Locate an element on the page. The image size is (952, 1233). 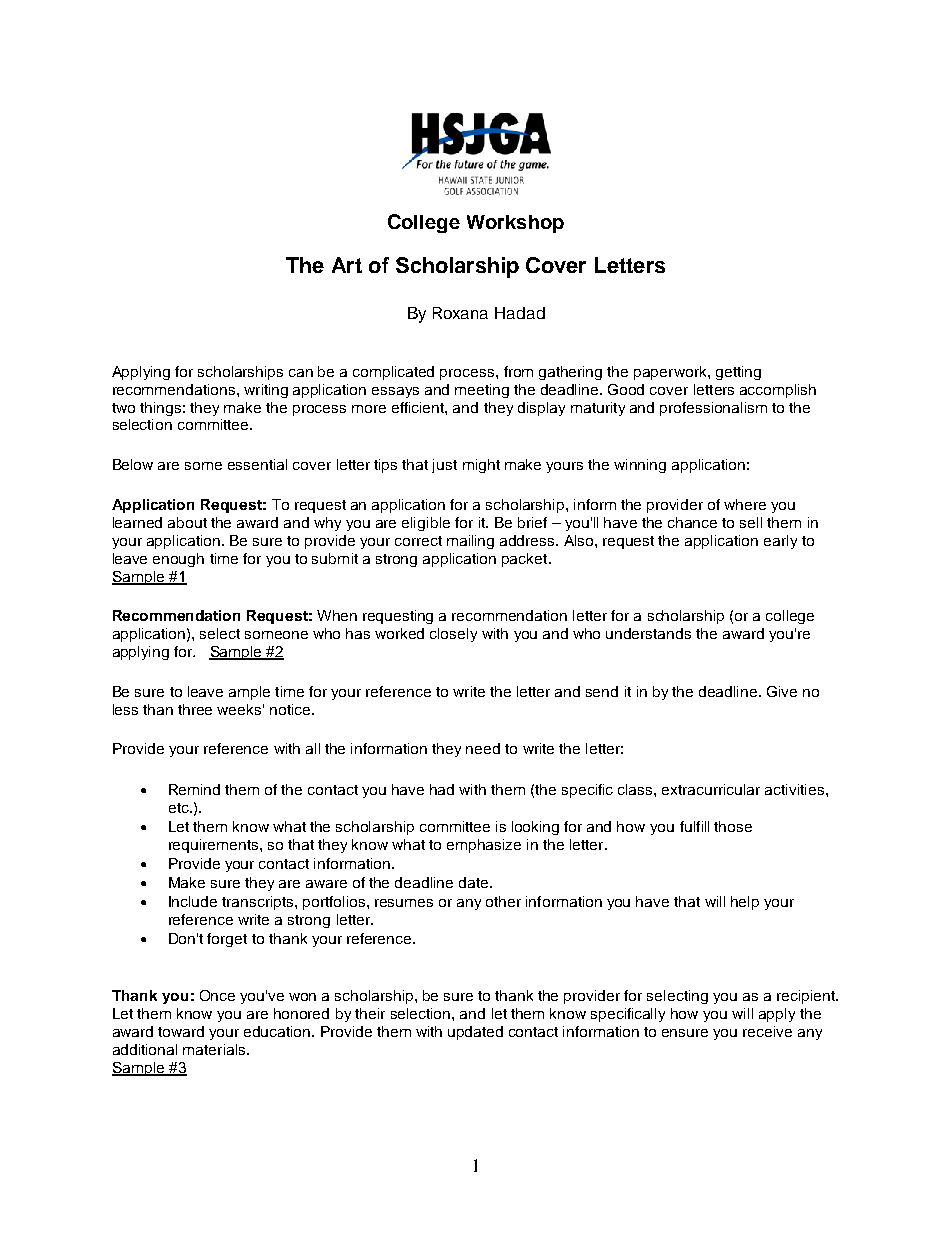
Art is located at coordinates (347, 265).
